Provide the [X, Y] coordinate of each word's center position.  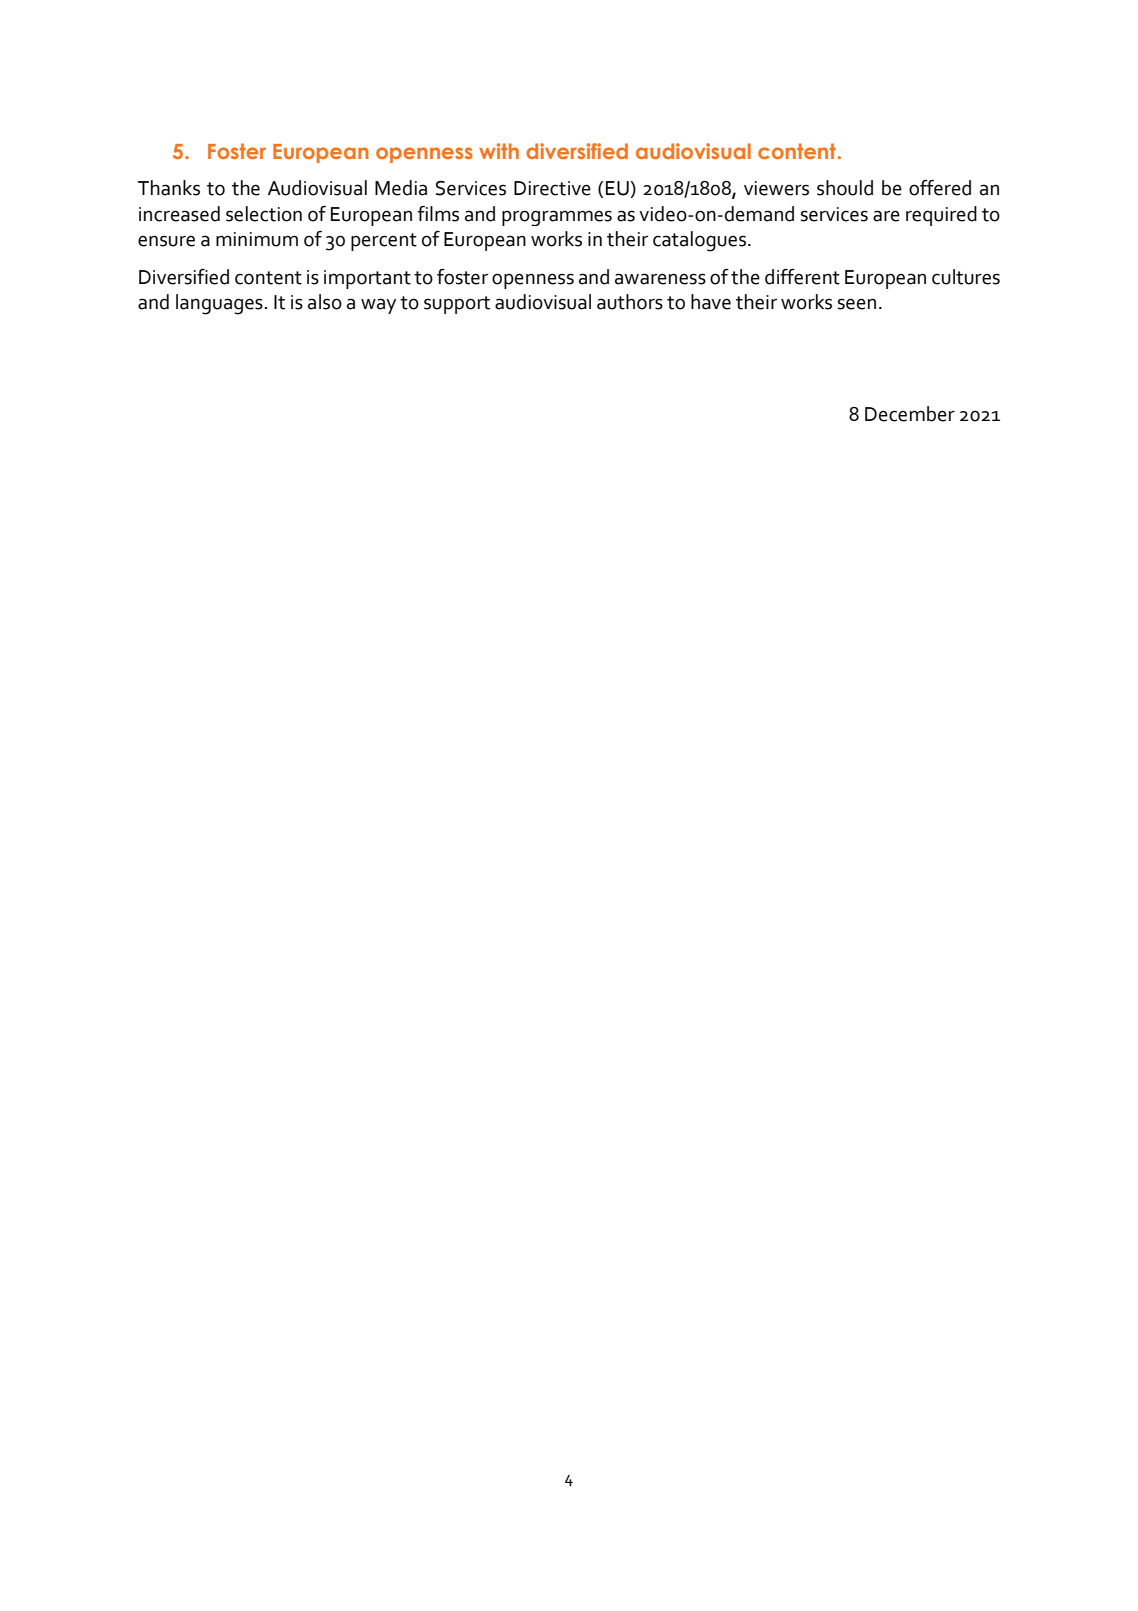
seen [857, 304]
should [845, 188]
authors [630, 302]
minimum [257, 239]
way [378, 306]
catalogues [701, 241]
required [941, 216]
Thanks [169, 188]
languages [219, 304]
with [499, 151]
